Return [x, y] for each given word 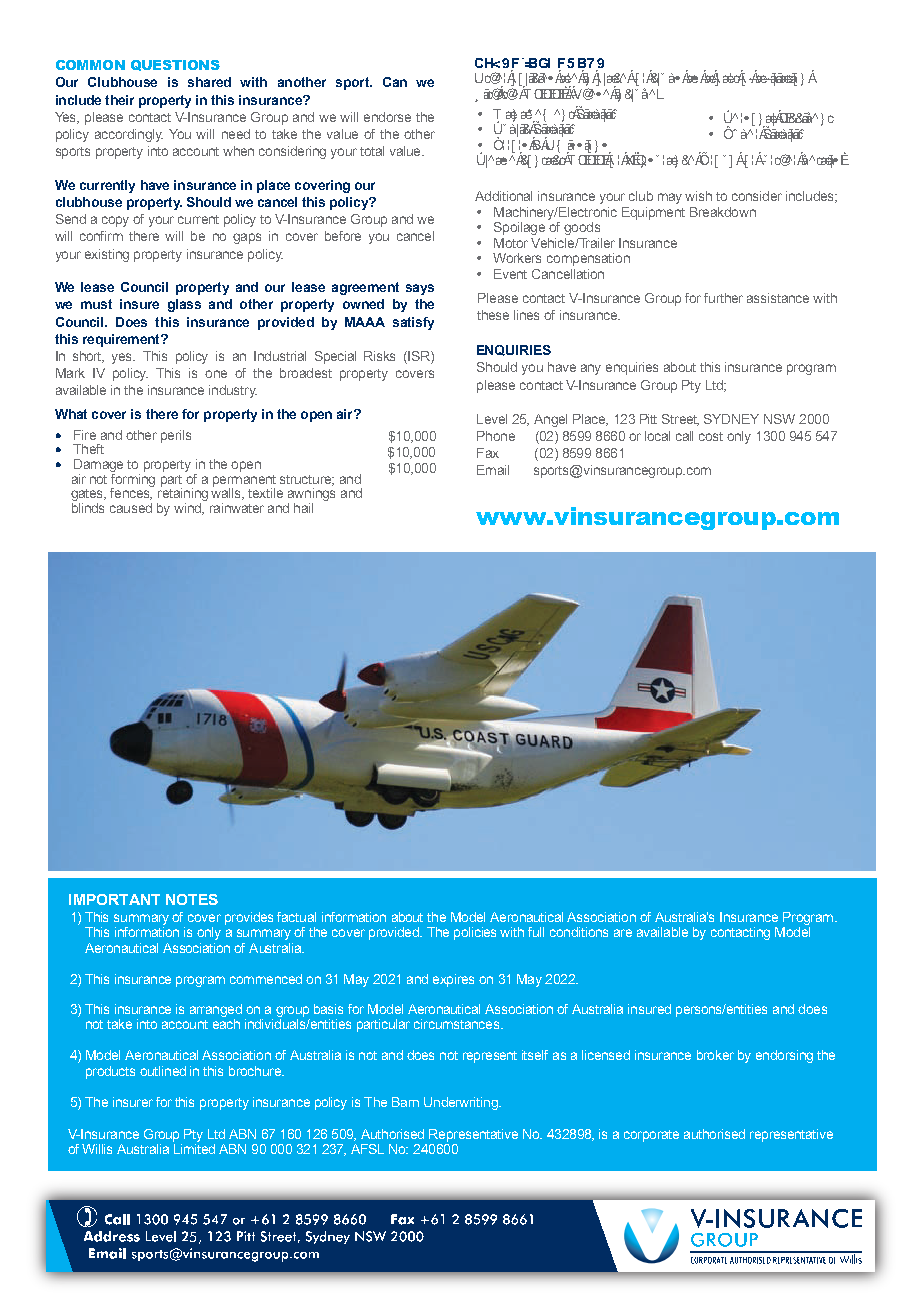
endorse [387, 117]
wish [698, 196]
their [119, 100]
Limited [194, 1149]
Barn [405, 1102]
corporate [651, 1136]
